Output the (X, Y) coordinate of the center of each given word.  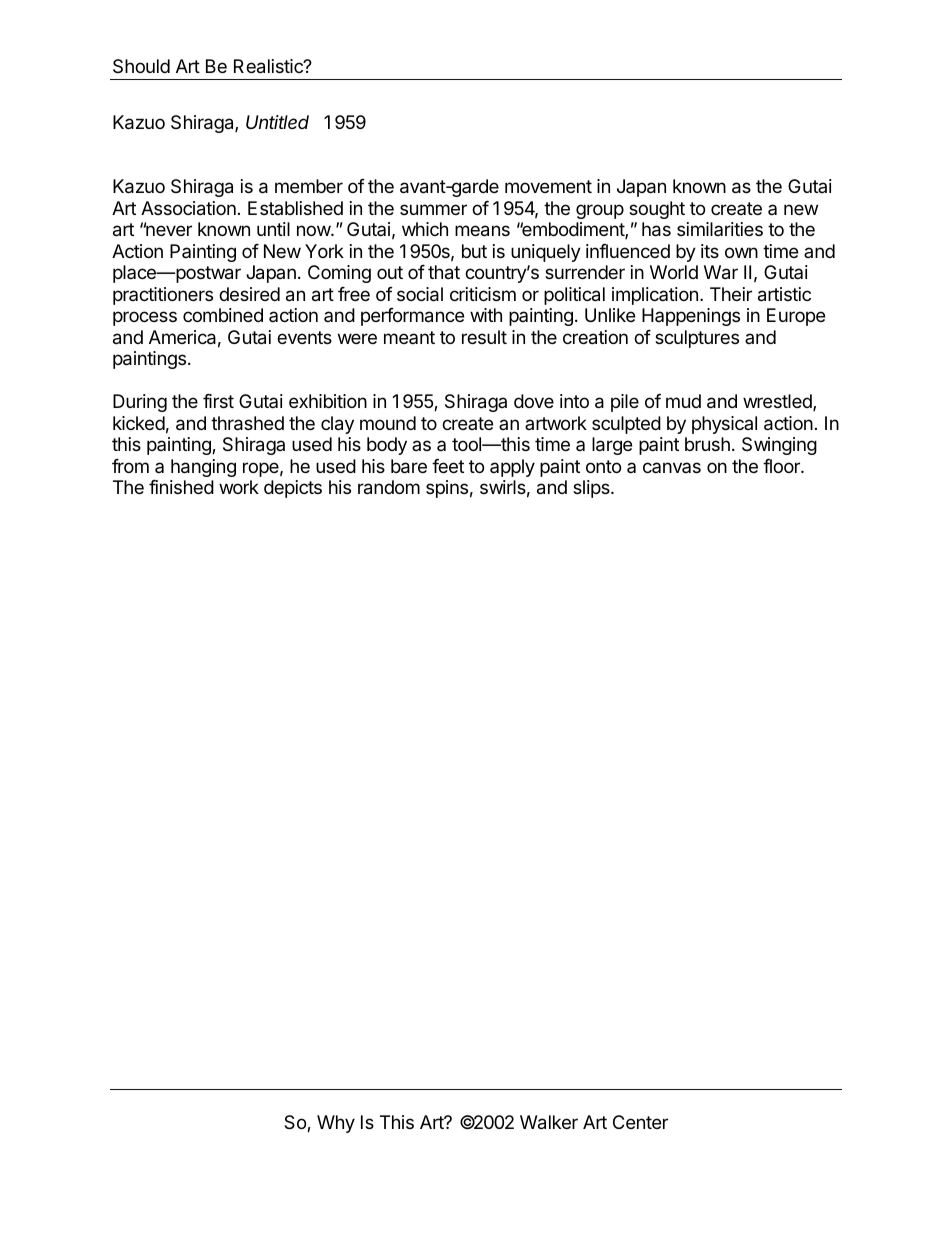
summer (433, 209)
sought (657, 210)
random (389, 487)
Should (141, 66)
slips (592, 489)
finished (181, 487)
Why (336, 1124)
